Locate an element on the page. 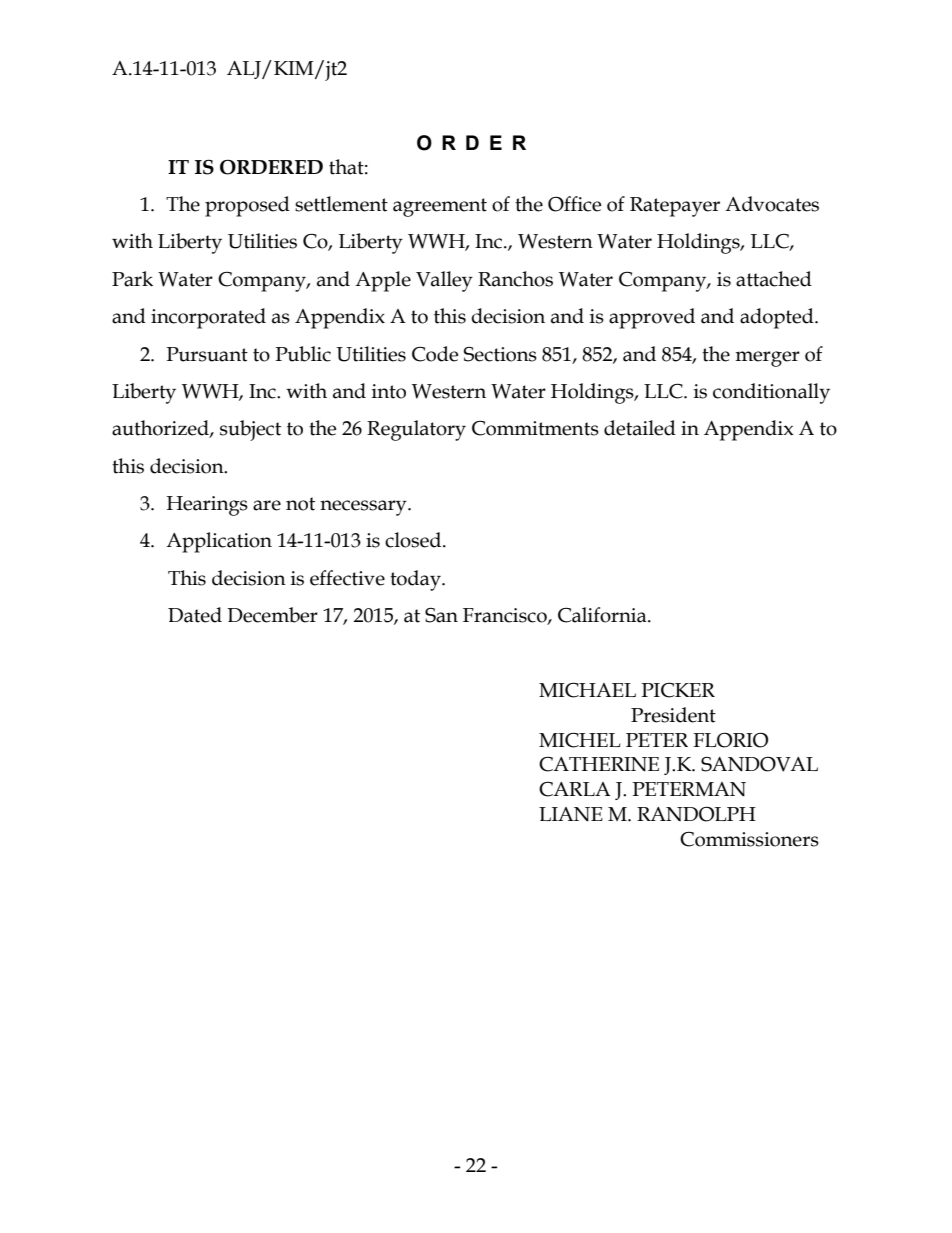  Advocates is located at coordinates (772, 204).
